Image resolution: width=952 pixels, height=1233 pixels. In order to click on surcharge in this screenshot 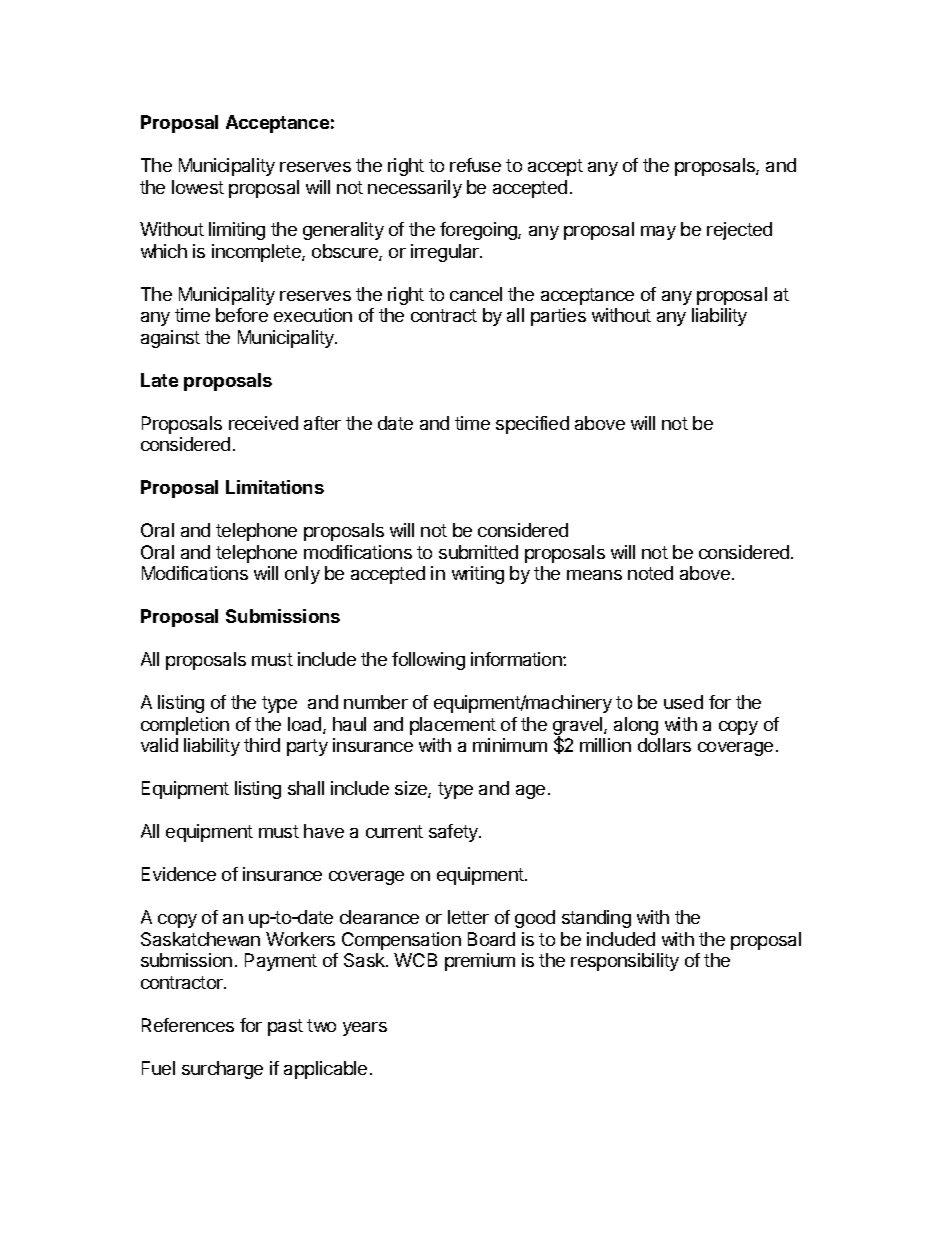, I will do `click(222, 1070)`.
